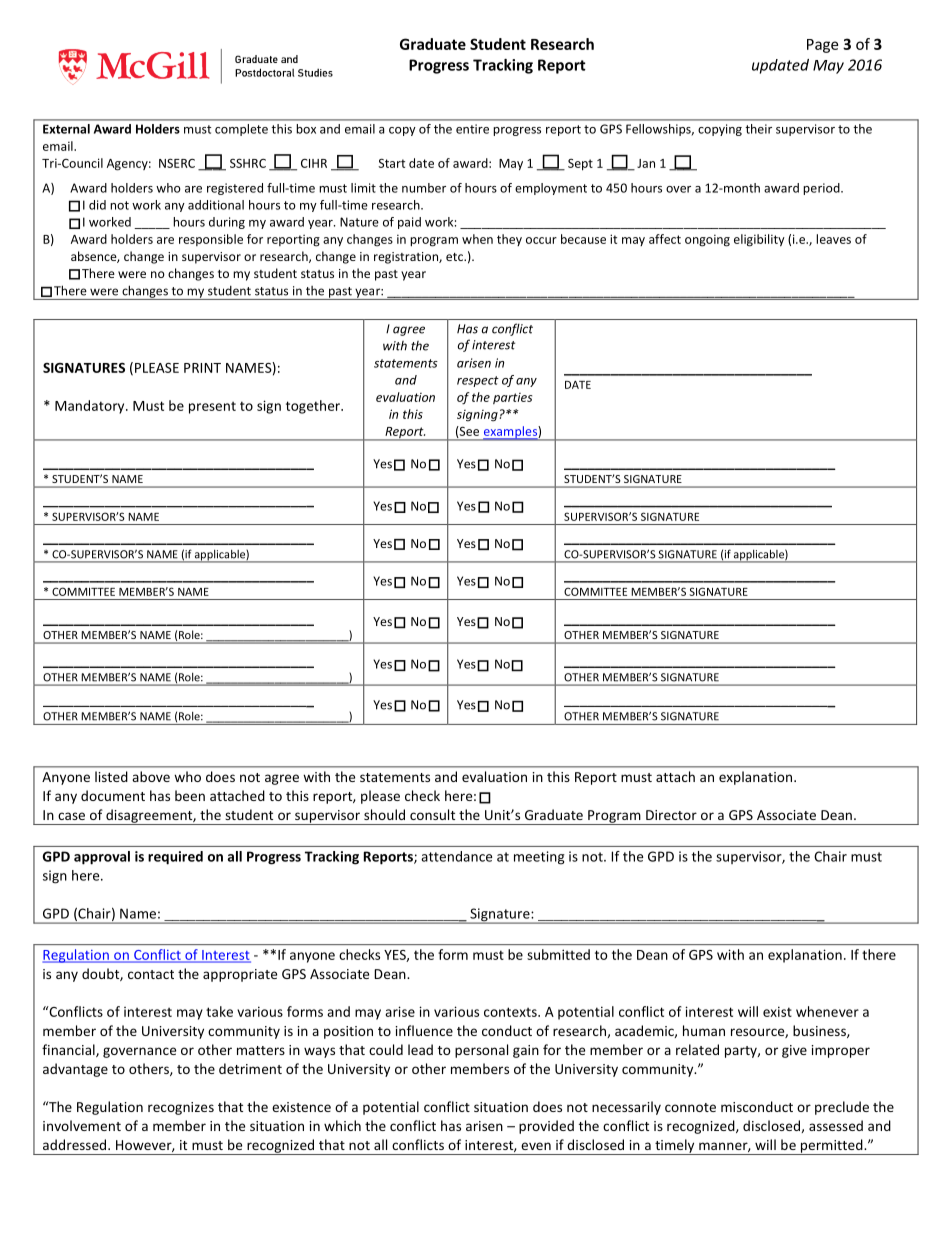  What do you see at coordinates (758, 129) in the screenshot?
I see `their` at bounding box center [758, 129].
